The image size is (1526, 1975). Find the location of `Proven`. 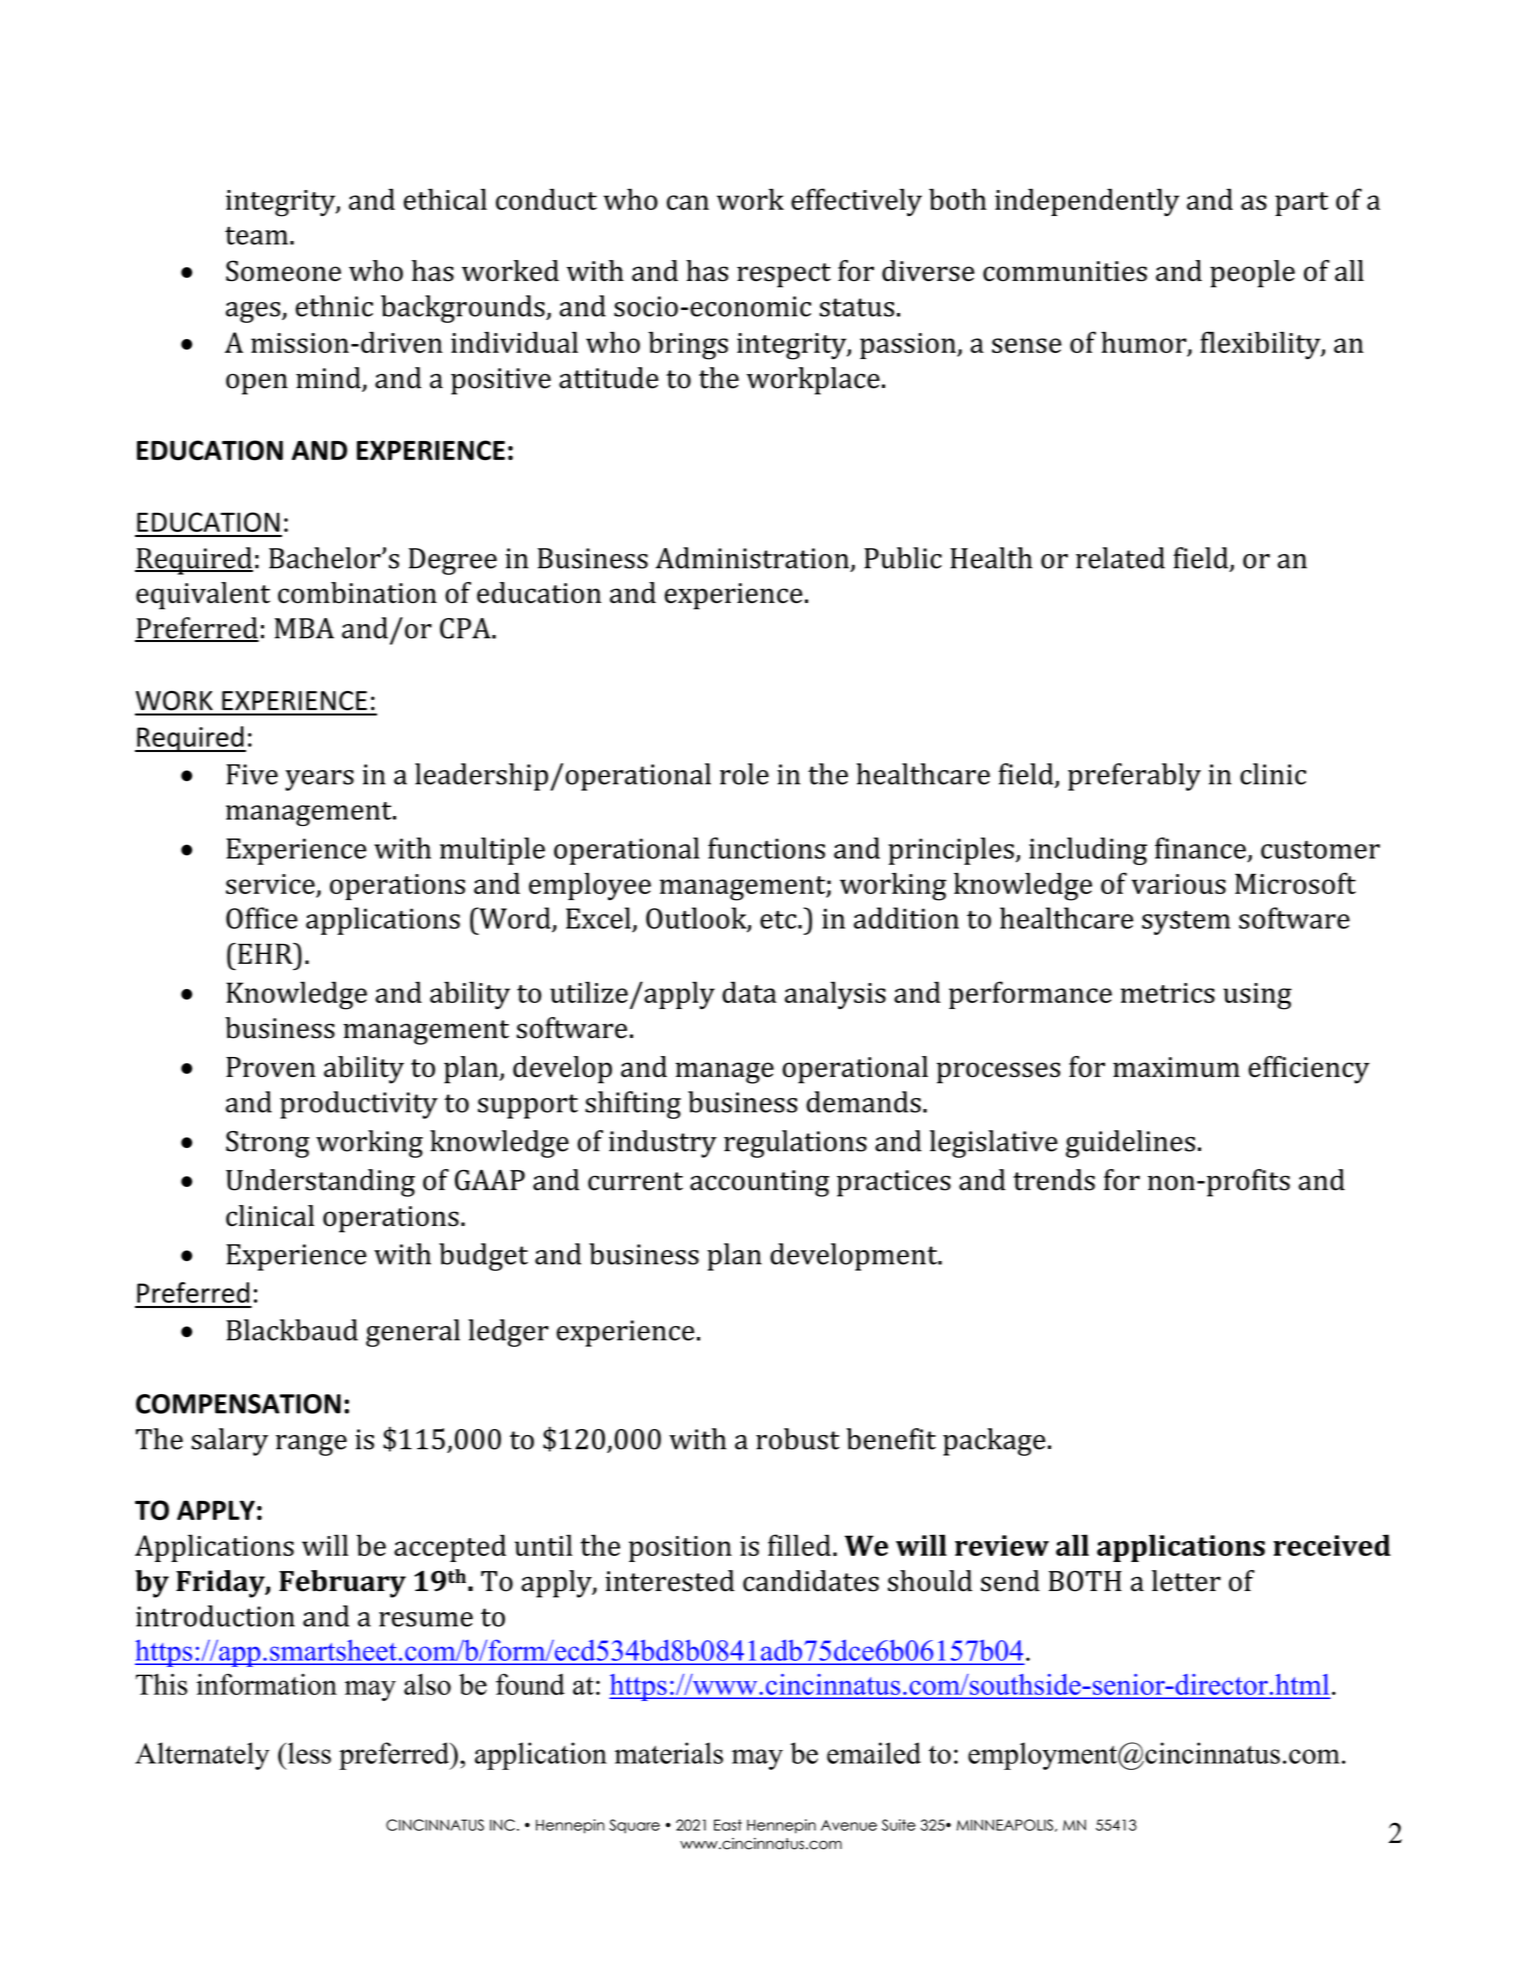

Proven is located at coordinates (271, 1067).
